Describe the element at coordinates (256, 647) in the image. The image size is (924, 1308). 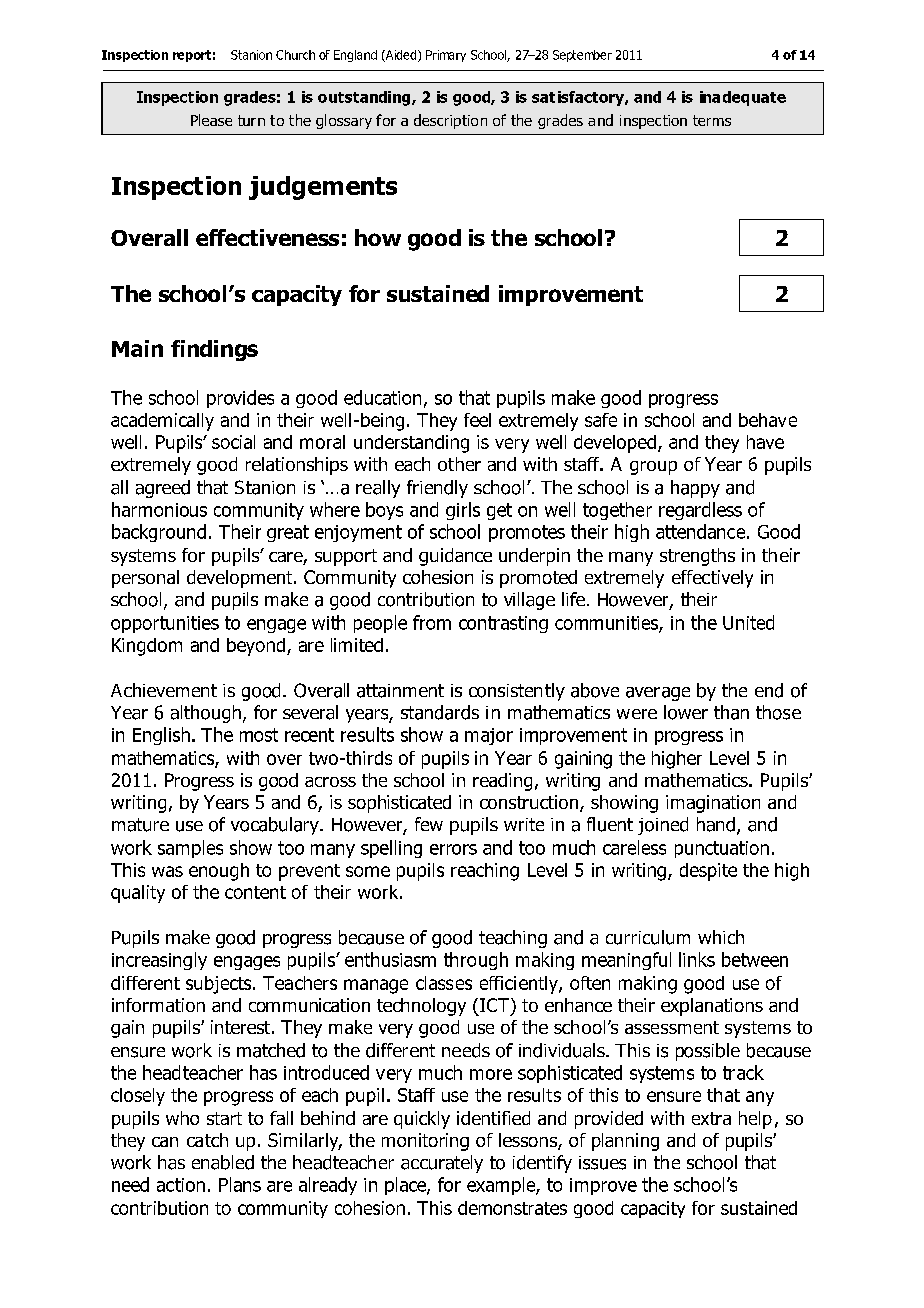
I see `beyond` at that location.
